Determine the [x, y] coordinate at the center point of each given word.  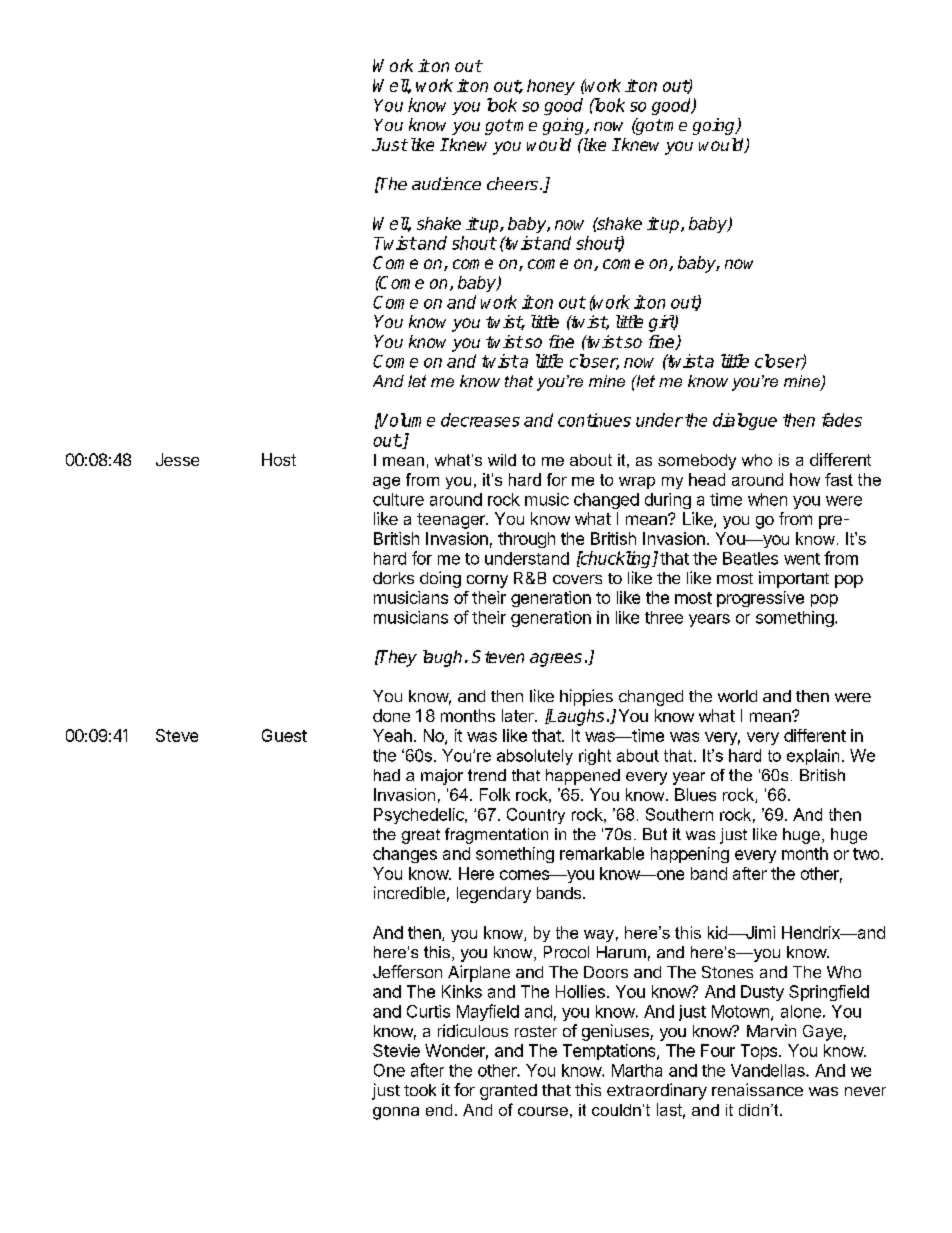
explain [813, 757]
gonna [396, 1113]
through [526, 540]
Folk [495, 794]
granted [508, 1092]
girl [662, 323]
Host [279, 459]
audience [446, 183]
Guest [284, 735]
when [767, 499]
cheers [512, 183]
